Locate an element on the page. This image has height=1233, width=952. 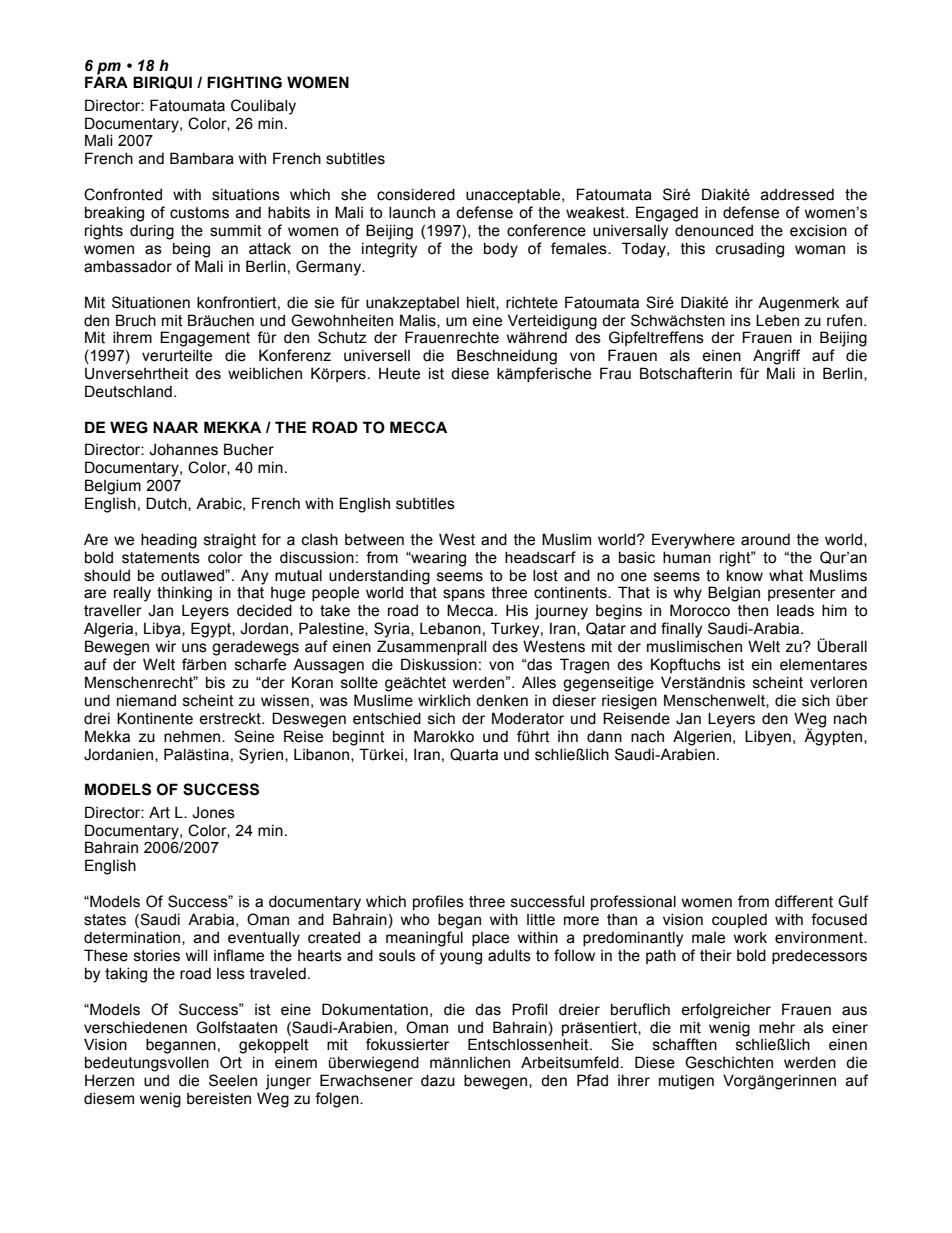
FIGHTING is located at coordinates (244, 82).
